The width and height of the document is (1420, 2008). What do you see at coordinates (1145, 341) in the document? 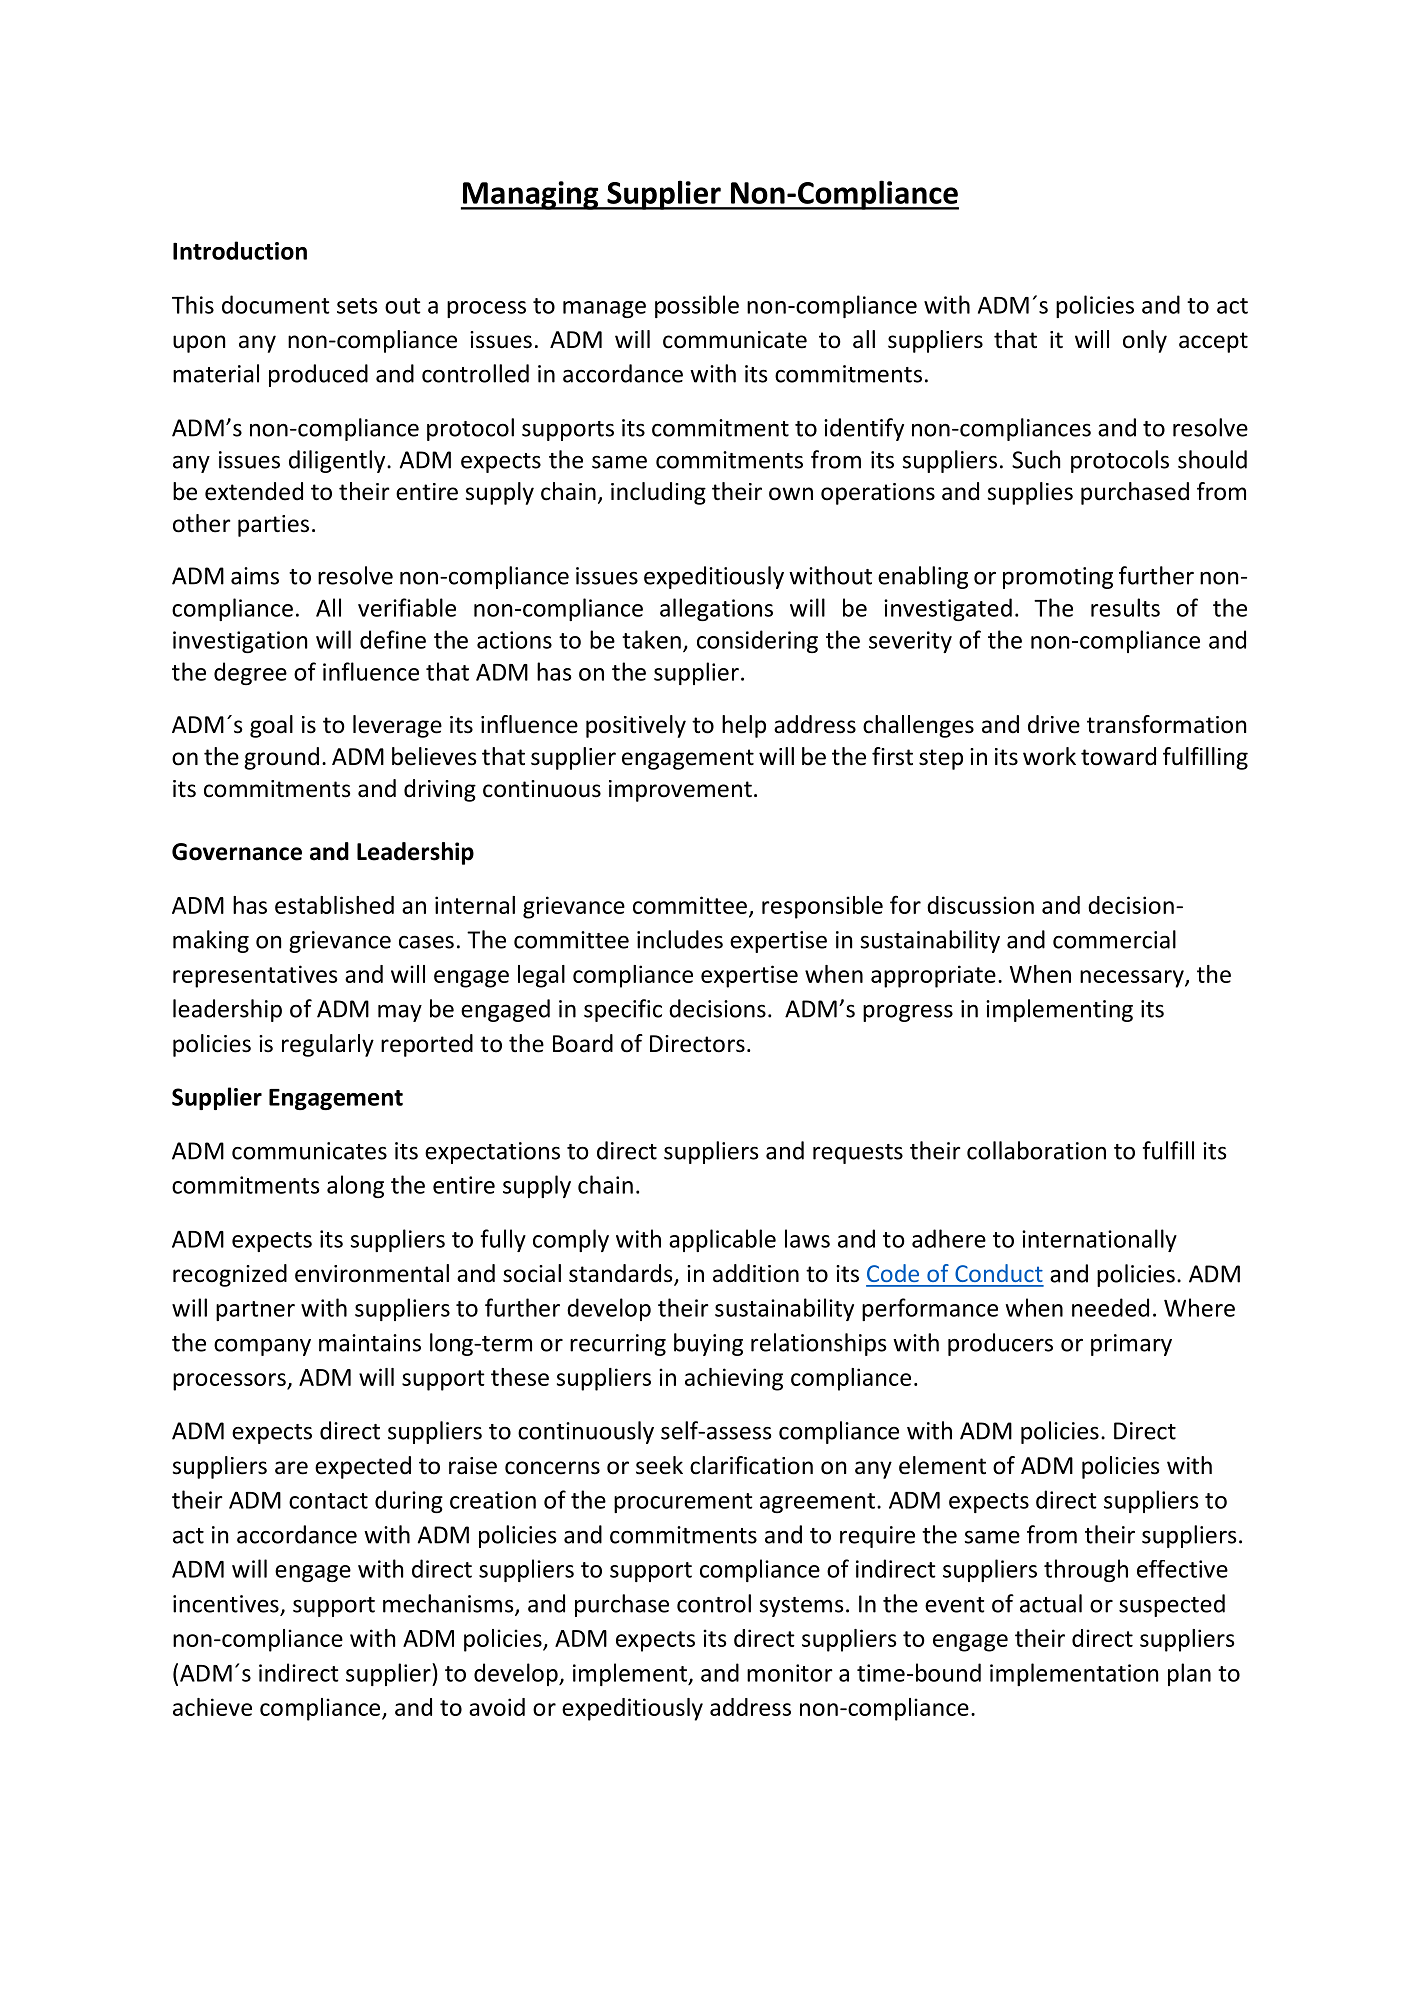
I see `only` at bounding box center [1145, 341].
